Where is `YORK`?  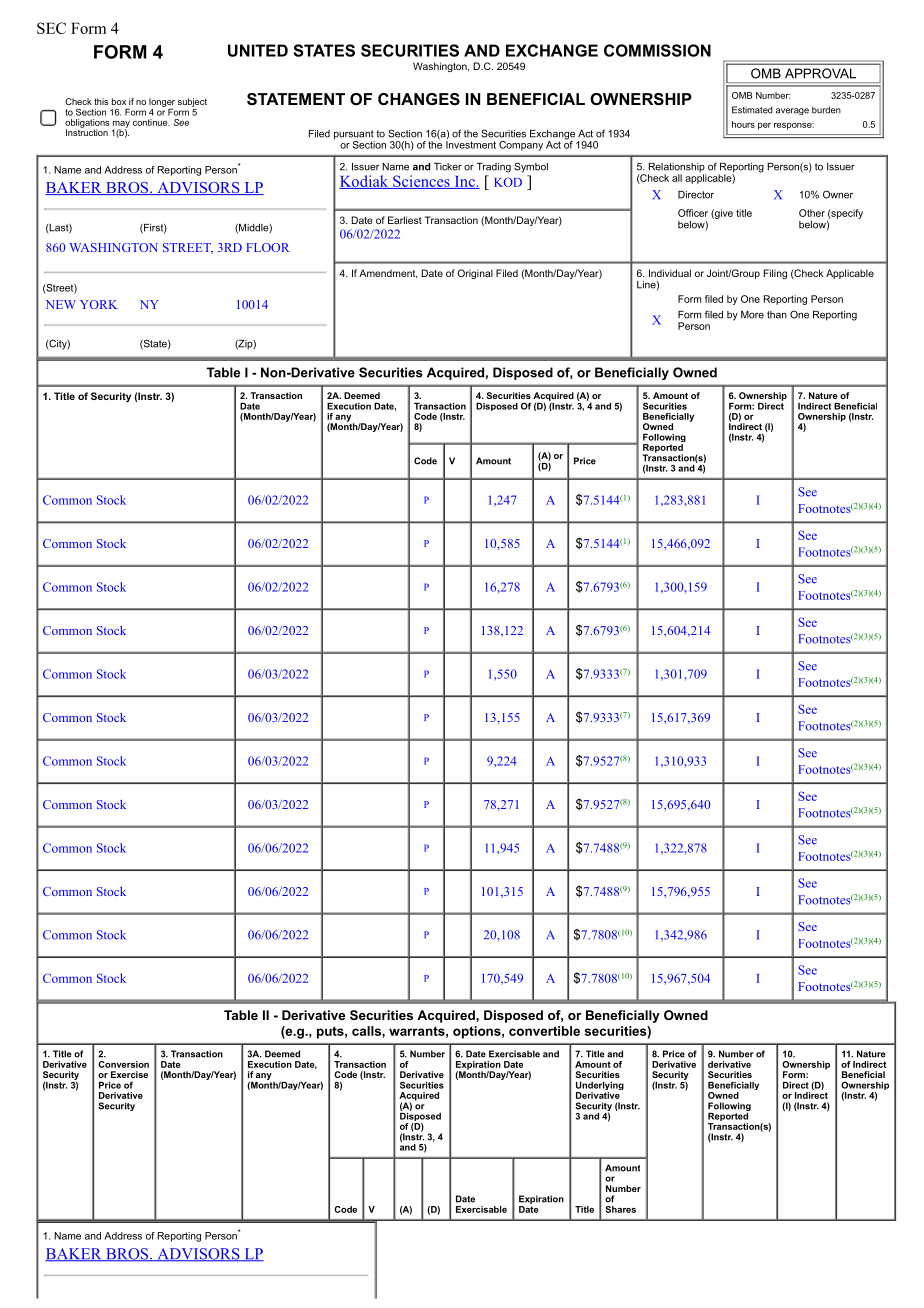 YORK is located at coordinates (99, 304).
